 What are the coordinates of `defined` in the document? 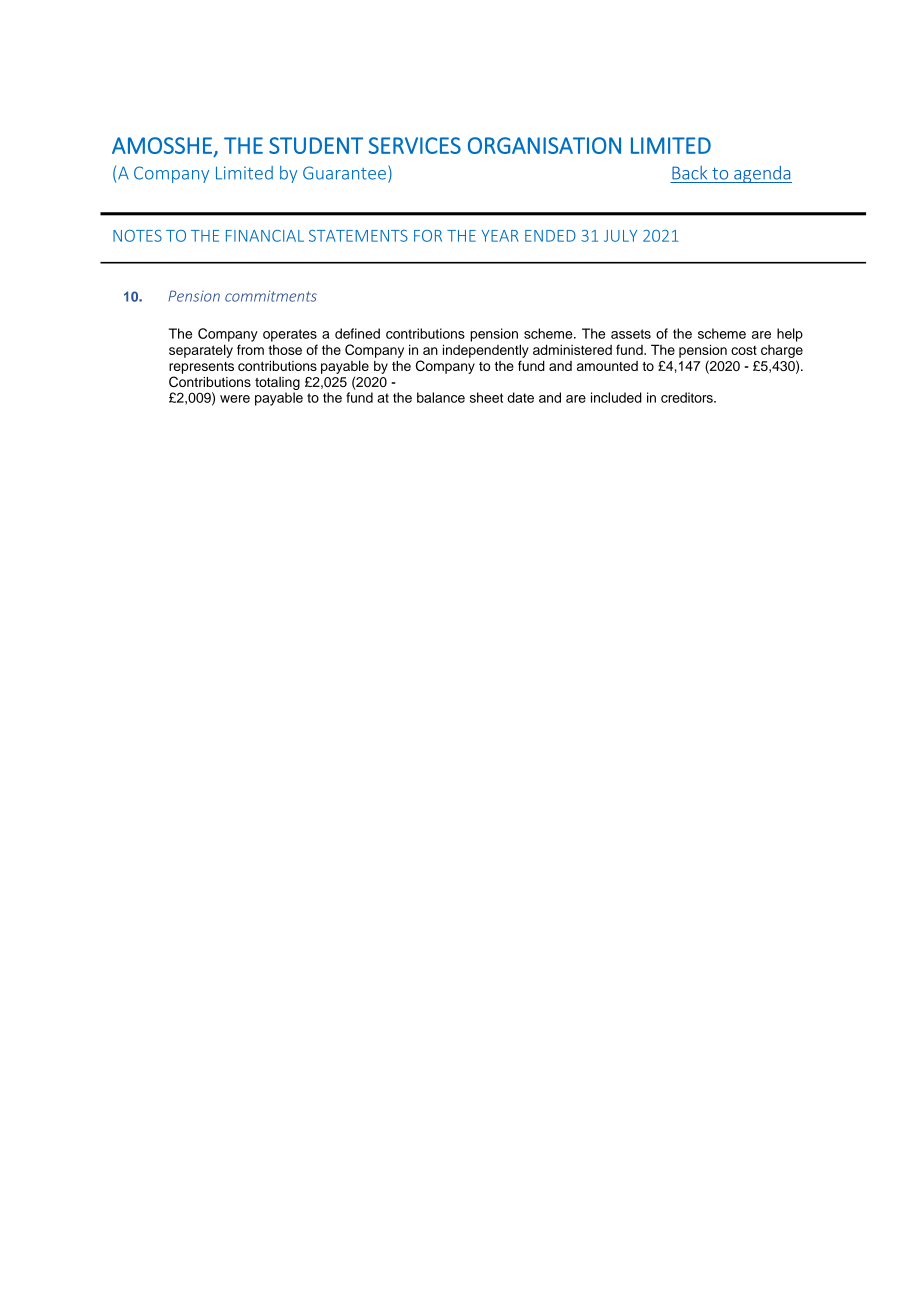 It's located at (357, 333).
